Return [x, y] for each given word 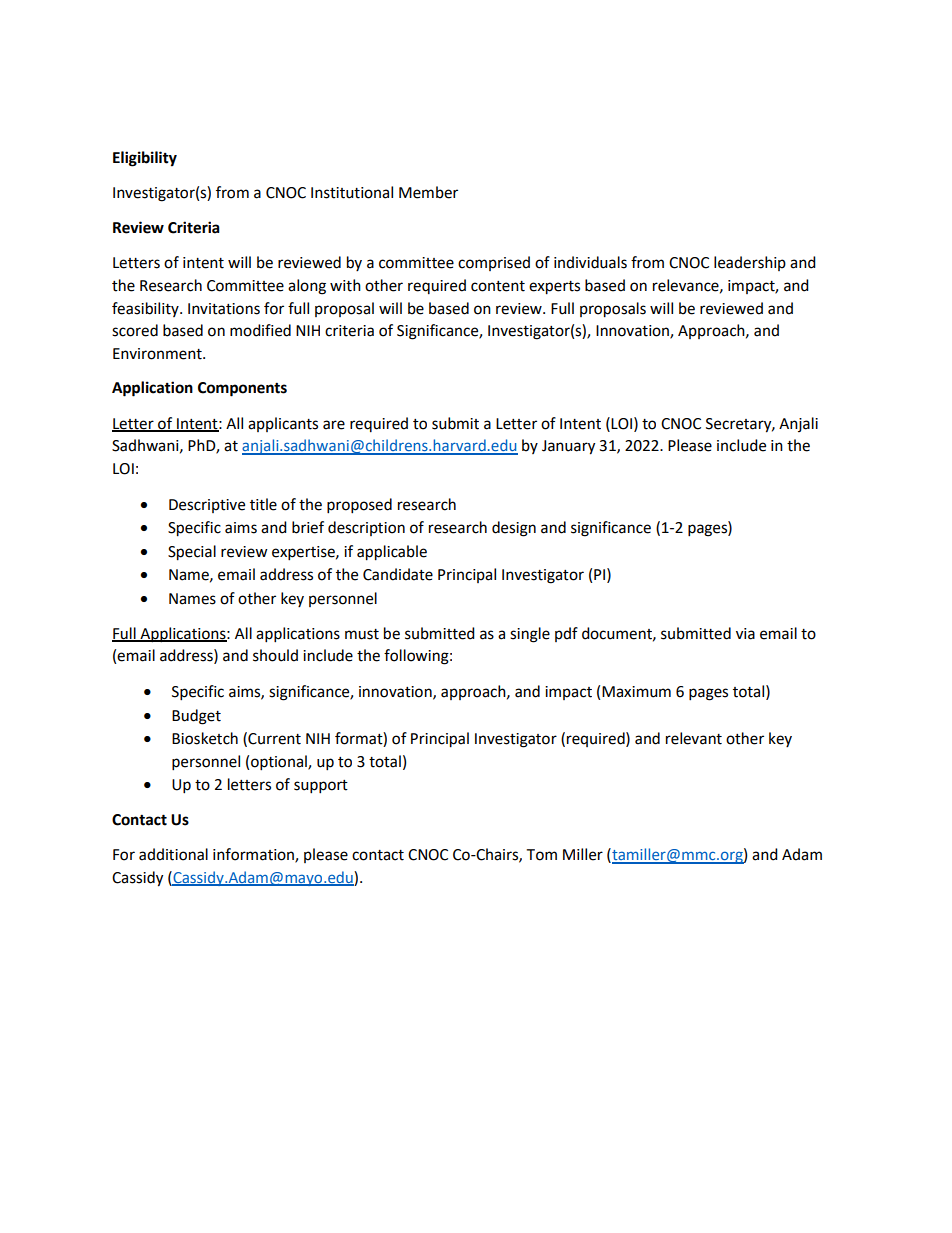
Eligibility [145, 159]
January [568, 447]
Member [428, 192]
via [745, 634]
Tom [541, 855]
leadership [750, 263]
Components [242, 389]
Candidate [398, 574]
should [275, 655]
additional [173, 854]
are [334, 425]
